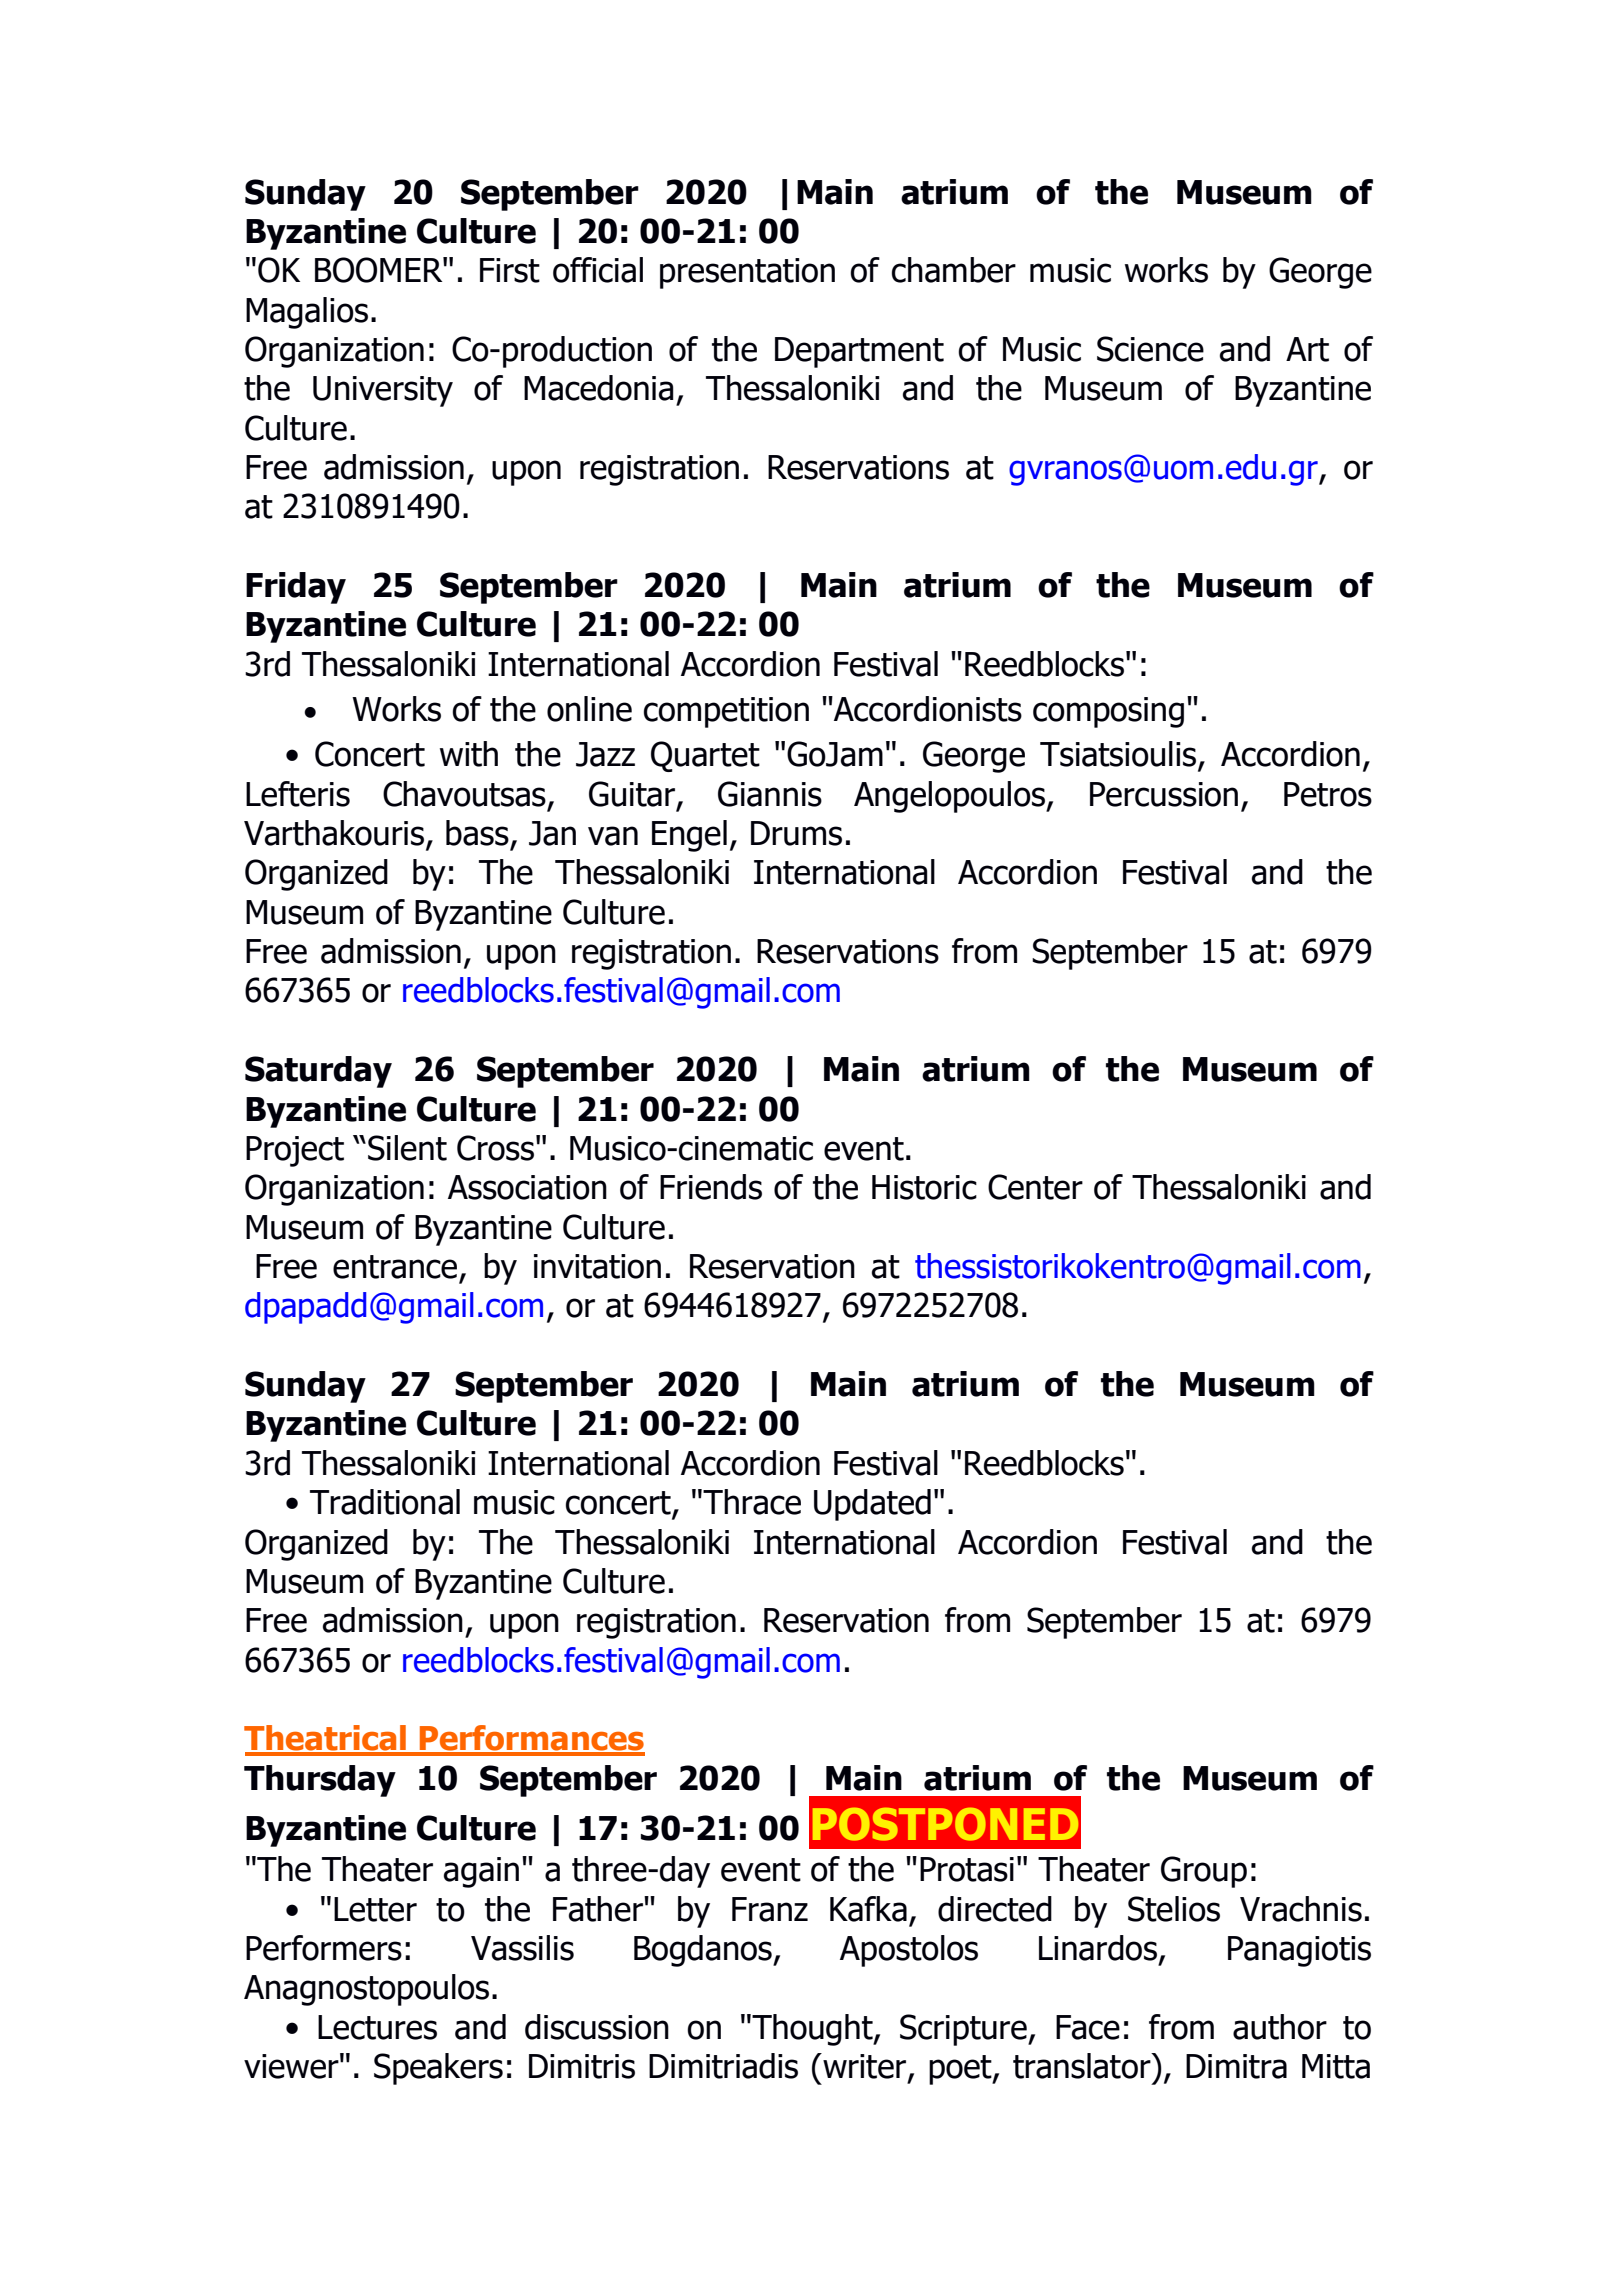 This page has height=2287, width=1617. What do you see at coordinates (383, 391) in the page?
I see `University` at bounding box center [383, 391].
